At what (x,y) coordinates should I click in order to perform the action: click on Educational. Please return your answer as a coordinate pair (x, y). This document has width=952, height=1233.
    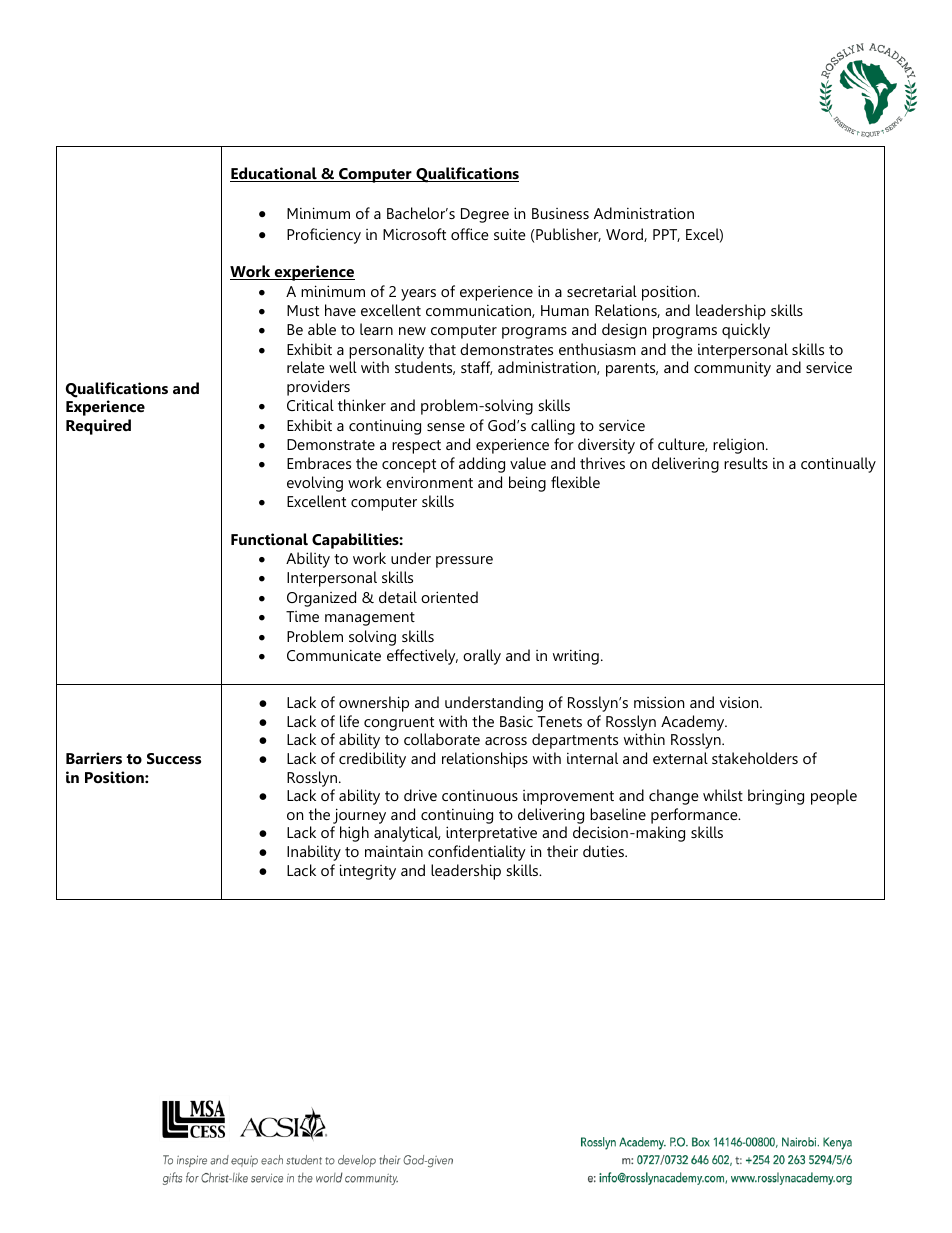
    Looking at the image, I should click on (274, 174).
